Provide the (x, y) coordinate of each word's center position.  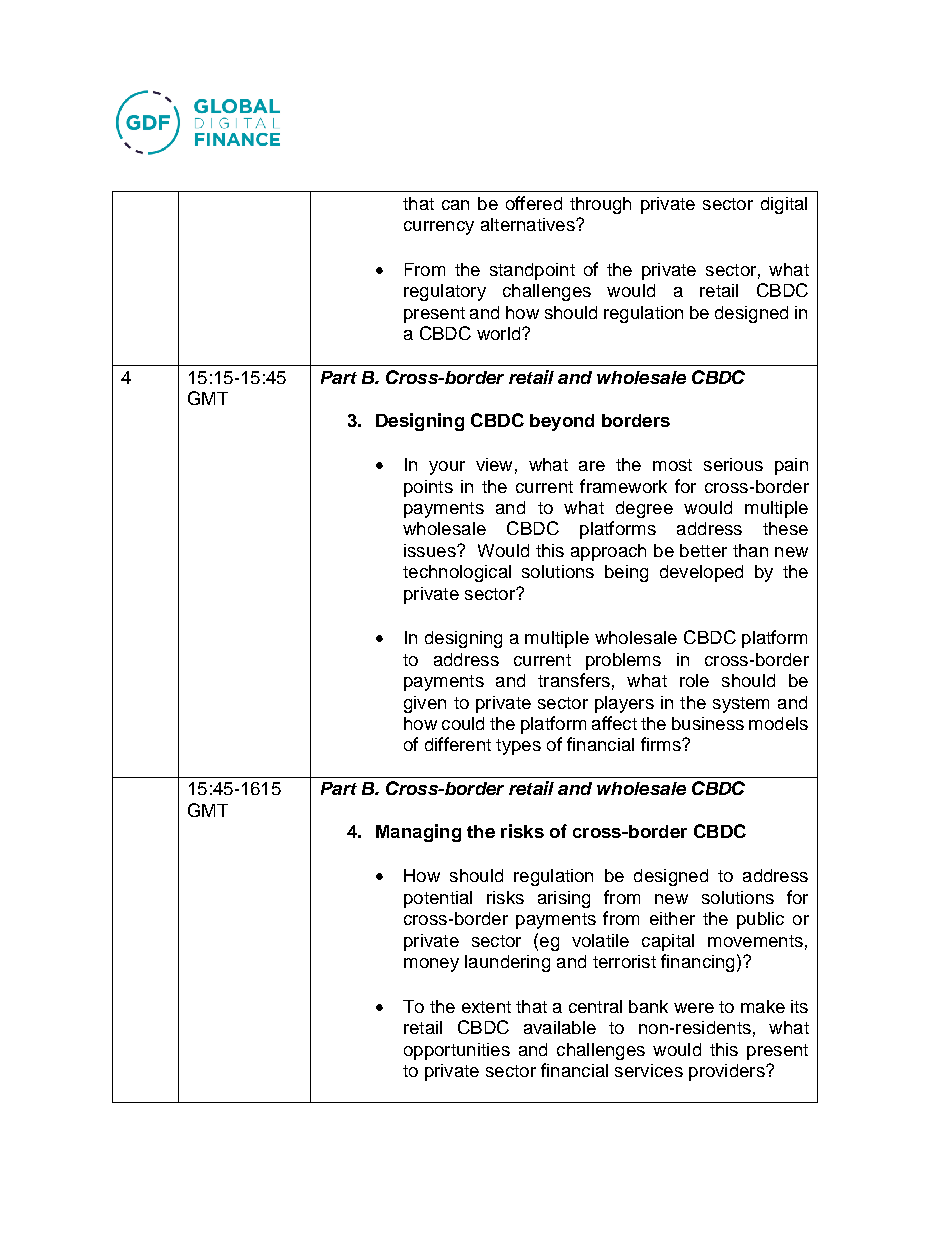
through (600, 205)
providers (728, 1072)
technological (457, 573)
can (455, 205)
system (741, 705)
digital (784, 205)
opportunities (457, 1051)
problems (623, 661)
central (595, 1006)
